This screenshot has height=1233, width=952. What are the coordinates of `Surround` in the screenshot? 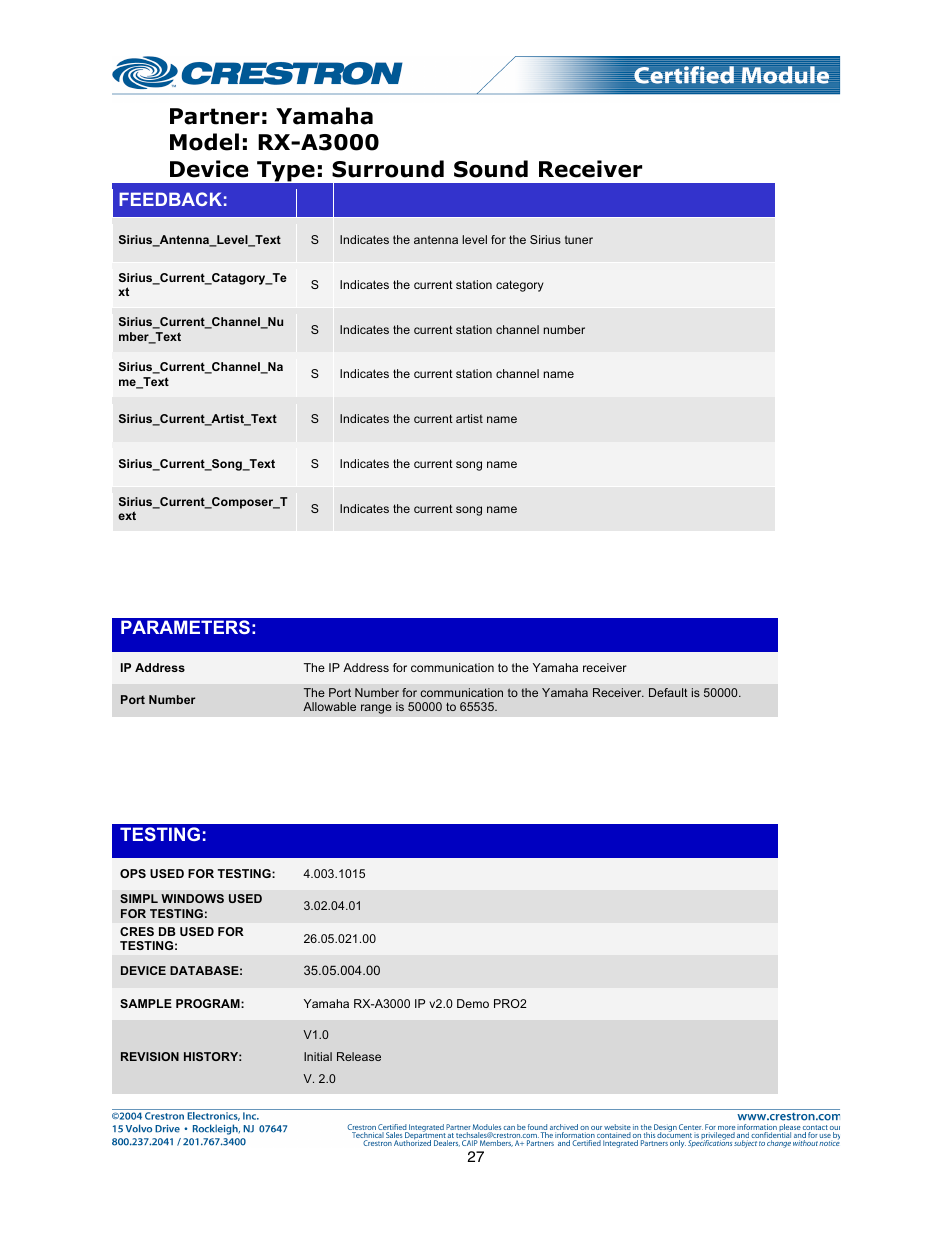 It's located at (388, 169).
